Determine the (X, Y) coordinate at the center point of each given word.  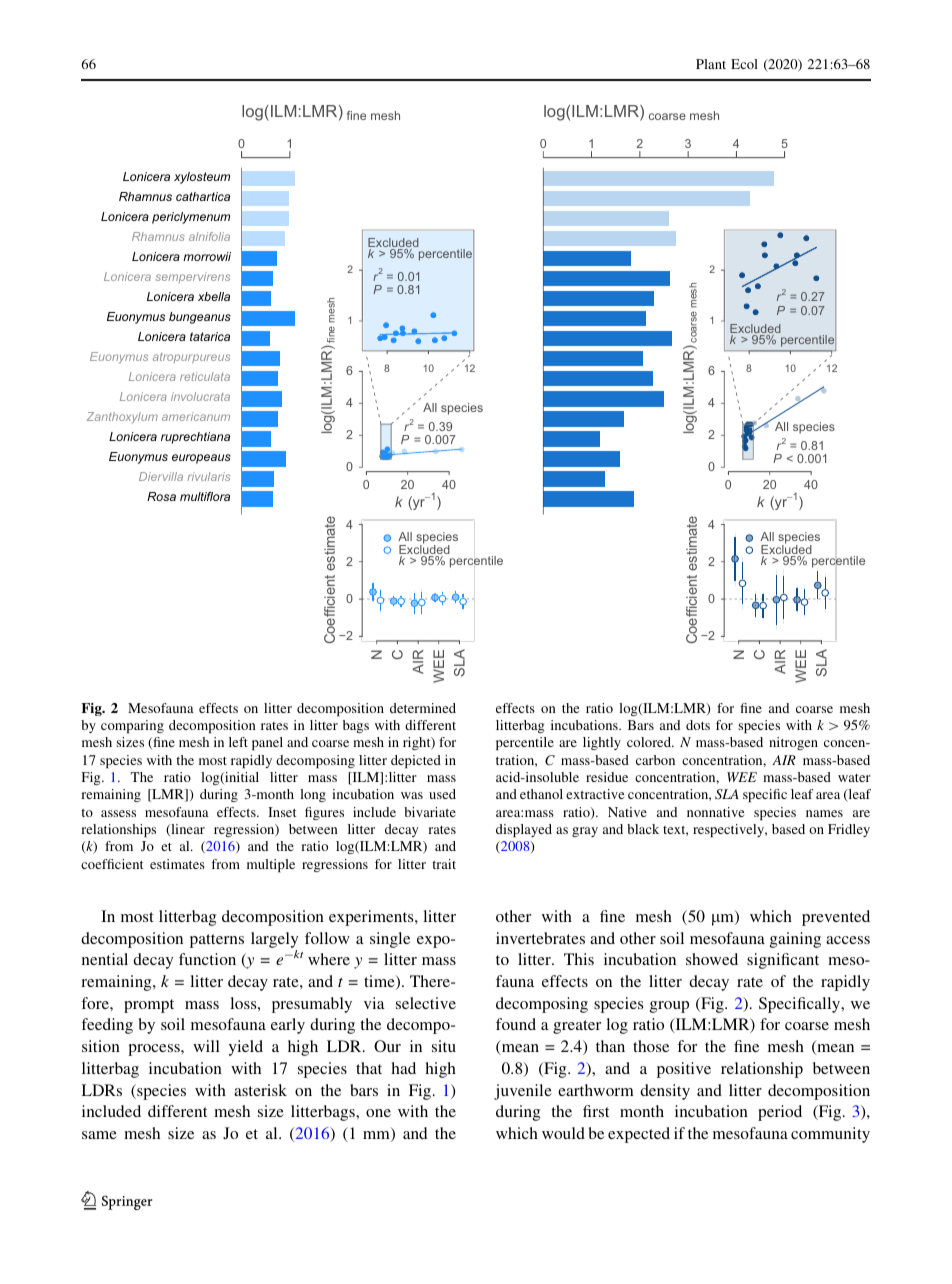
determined (423, 708)
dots (698, 725)
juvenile (523, 1092)
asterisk (260, 1090)
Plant (711, 64)
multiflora (205, 496)
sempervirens (192, 277)
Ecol (744, 64)
